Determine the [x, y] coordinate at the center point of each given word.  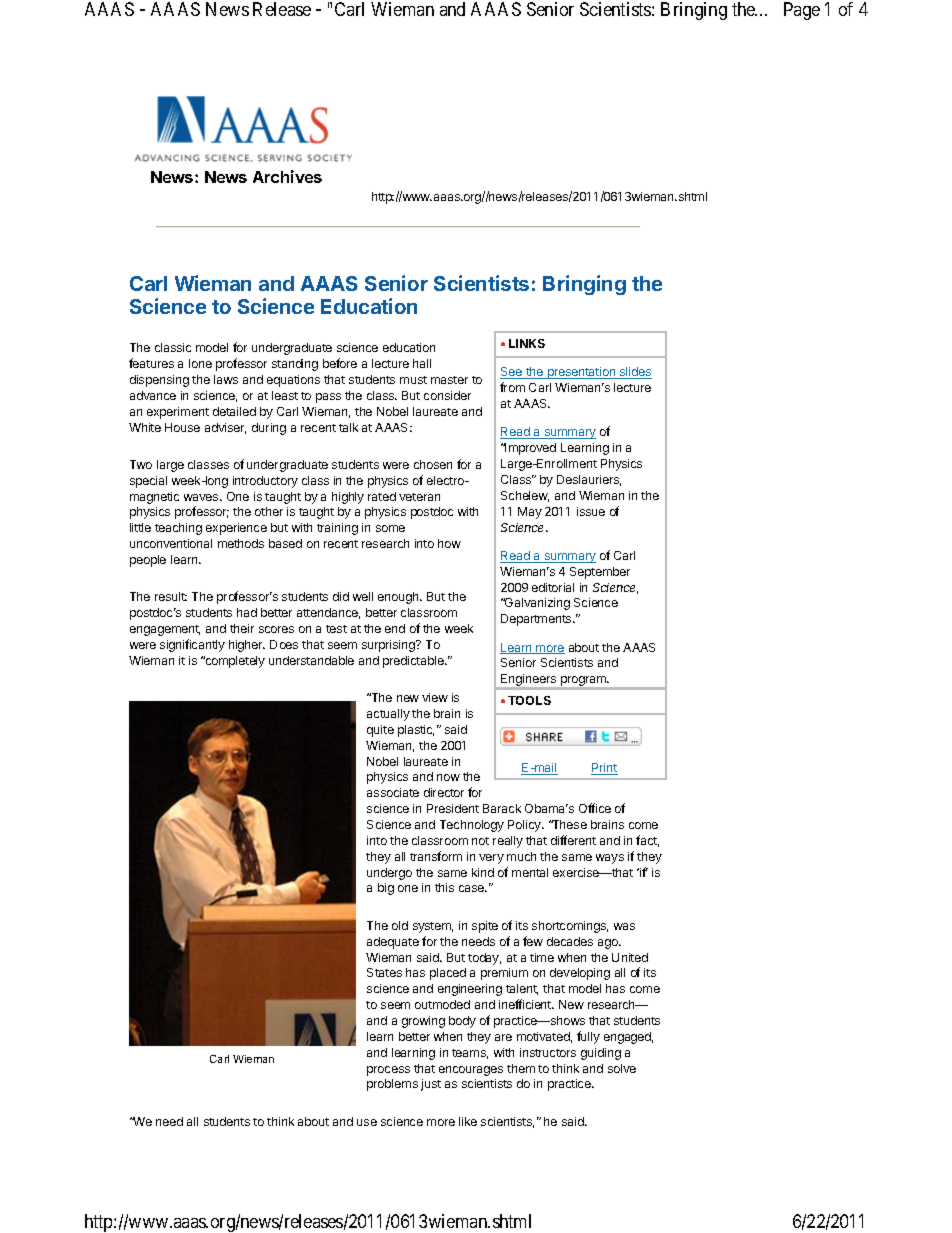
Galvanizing [536, 604]
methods [241, 543]
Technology [472, 826]
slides [634, 373]
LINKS [527, 343]
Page [802, 11]
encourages [471, 1071]
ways [610, 859]
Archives [287, 176]
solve [622, 1068]
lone [200, 363]
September [600, 573]
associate [393, 792]
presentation [581, 373]
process [388, 1071]
